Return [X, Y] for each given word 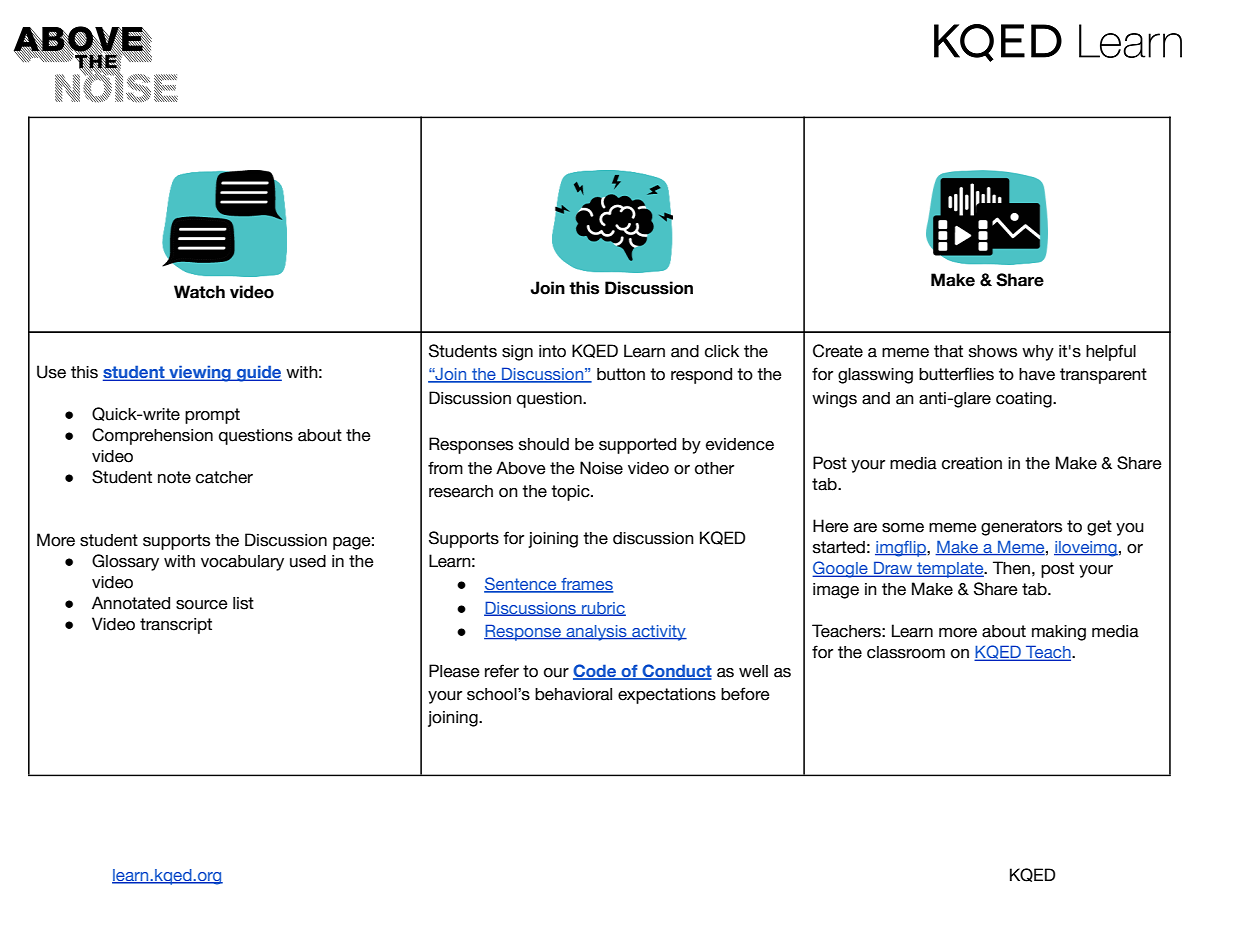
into [552, 351]
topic [571, 493]
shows [993, 351]
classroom [906, 652]
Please [454, 671]
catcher [224, 477]
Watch [199, 292]
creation [972, 463]
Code [596, 672]
